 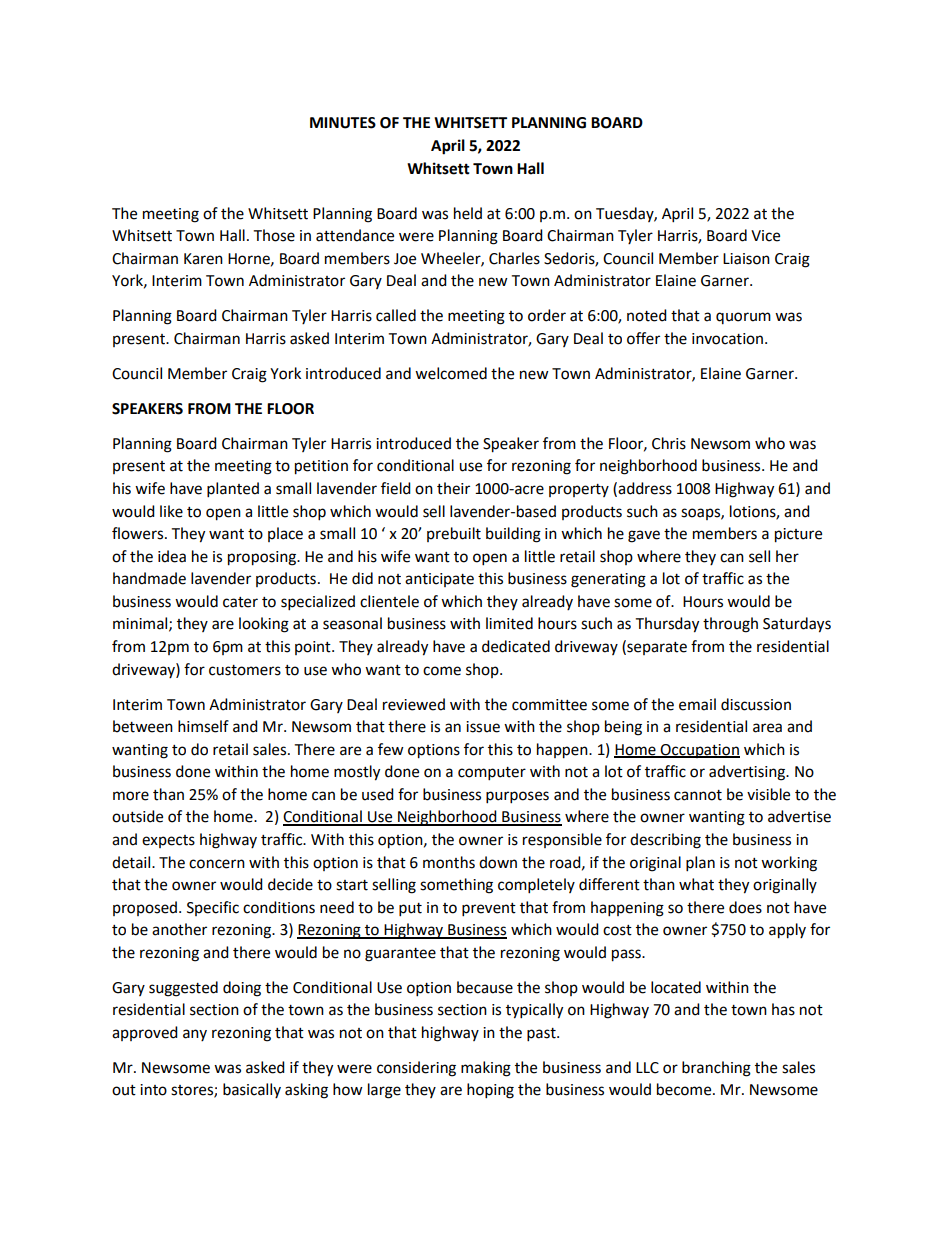 I want to click on Vice, so click(x=765, y=236).
